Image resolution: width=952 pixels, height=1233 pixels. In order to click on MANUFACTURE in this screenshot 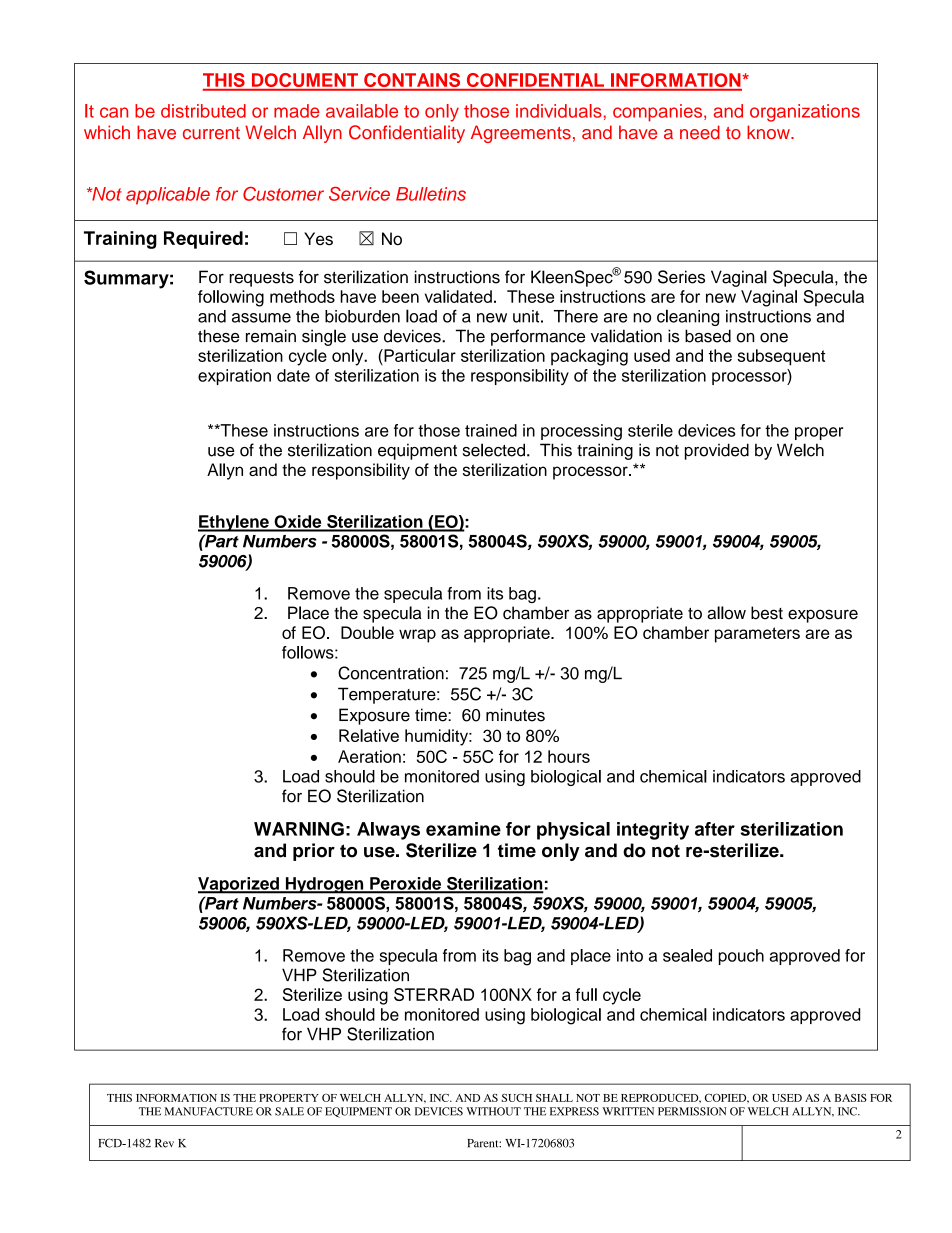, I will do `click(209, 1111)`.
